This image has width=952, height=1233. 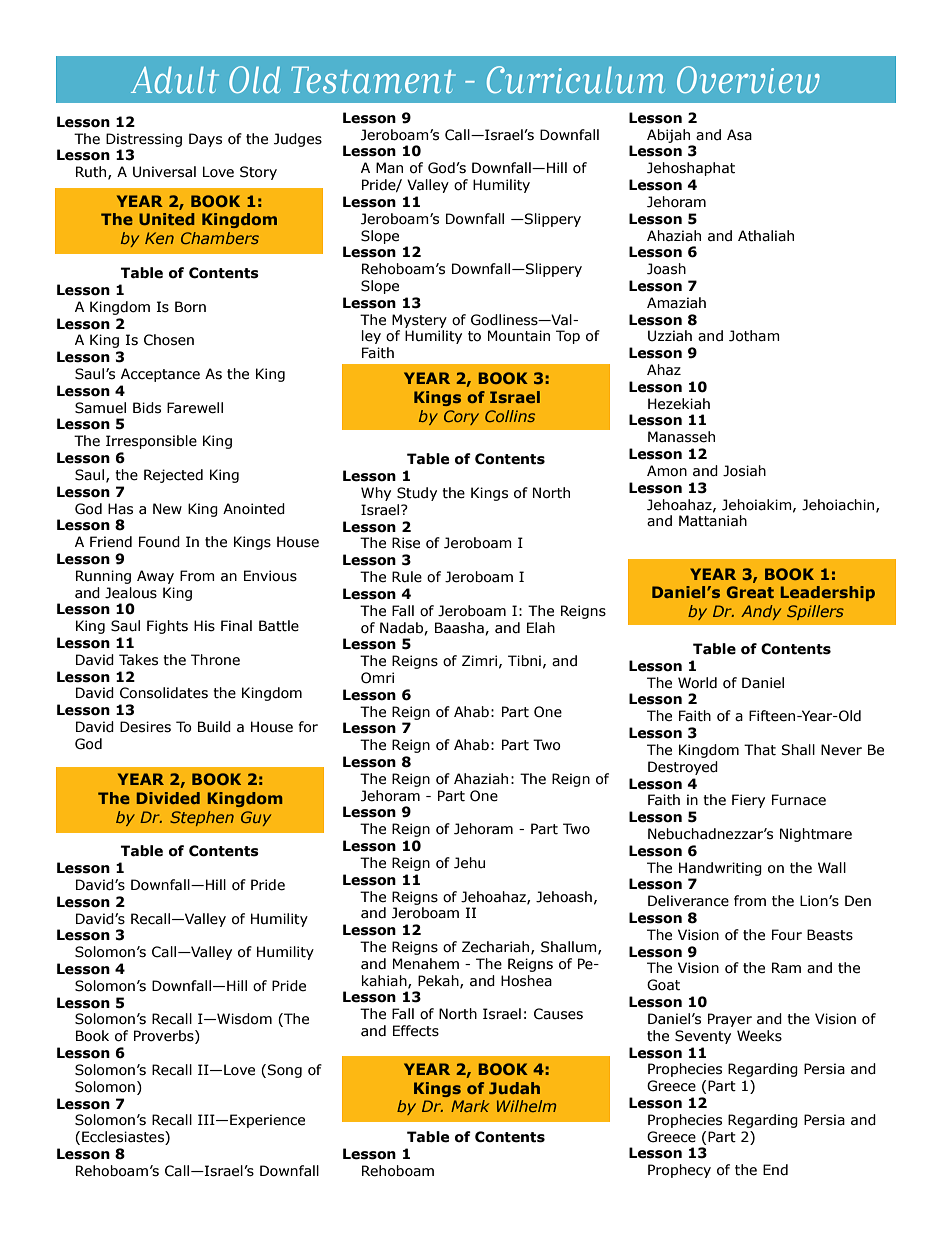 I want to click on Mark, so click(x=470, y=1106).
